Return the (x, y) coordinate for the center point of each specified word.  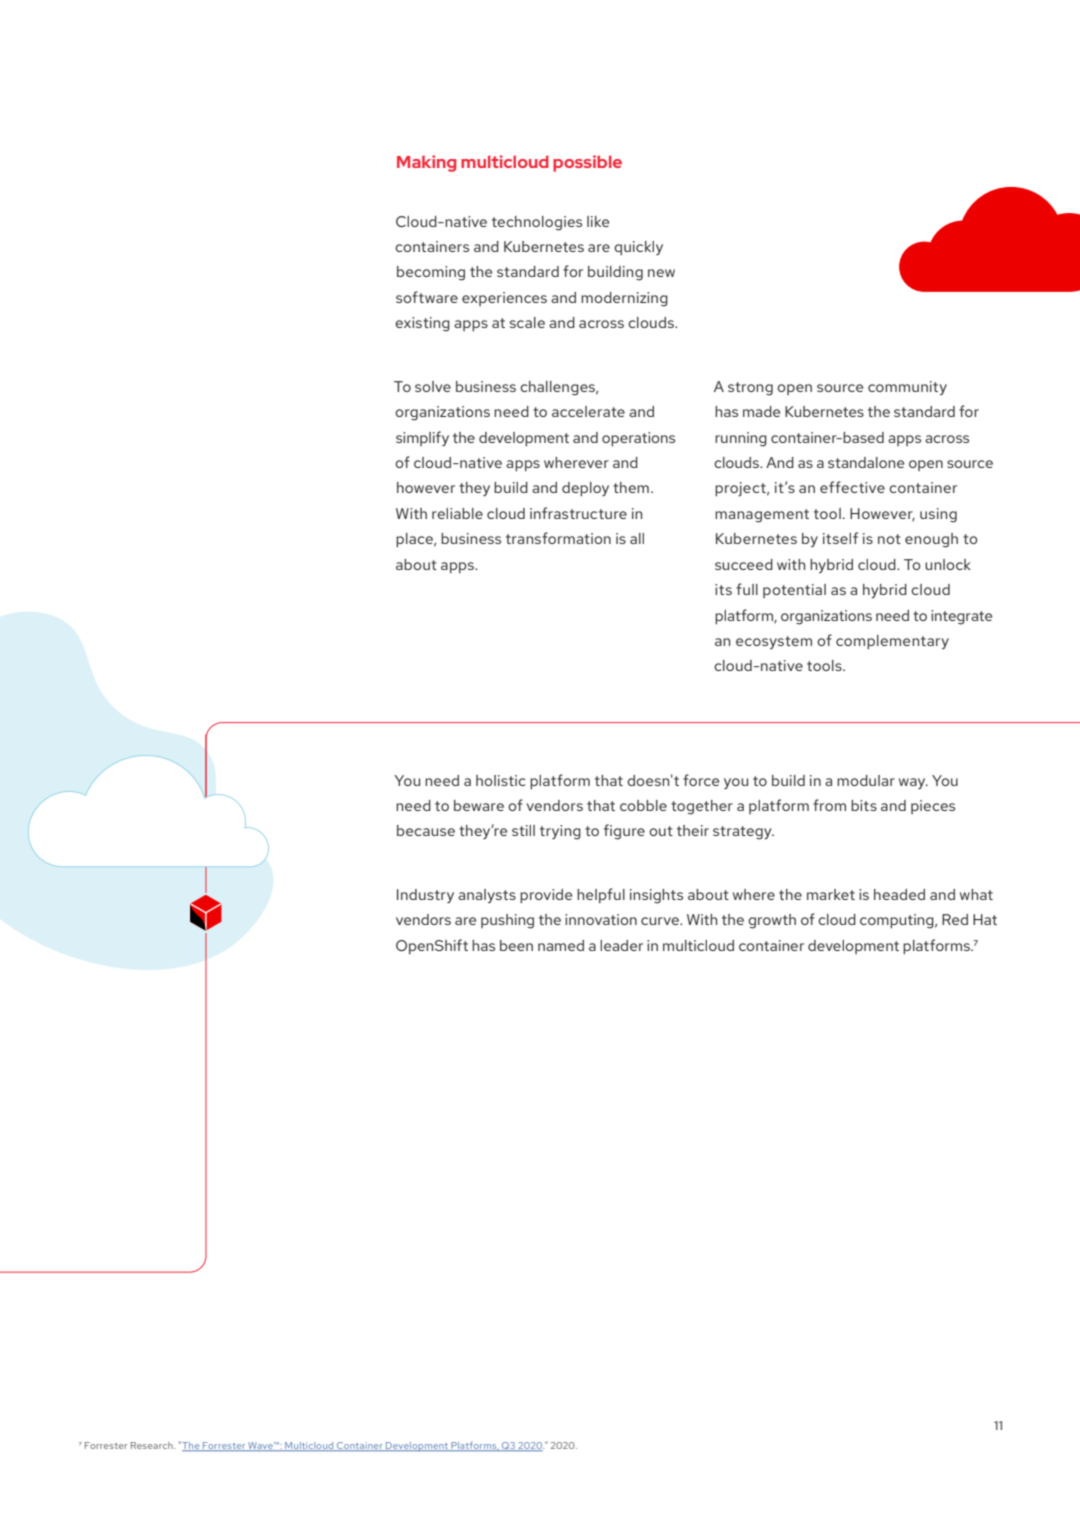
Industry (425, 896)
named (561, 945)
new (661, 273)
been (516, 945)
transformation (558, 538)
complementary (892, 642)
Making (426, 163)
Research (153, 1445)
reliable (457, 513)
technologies (537, 223)
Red (955, 919)
